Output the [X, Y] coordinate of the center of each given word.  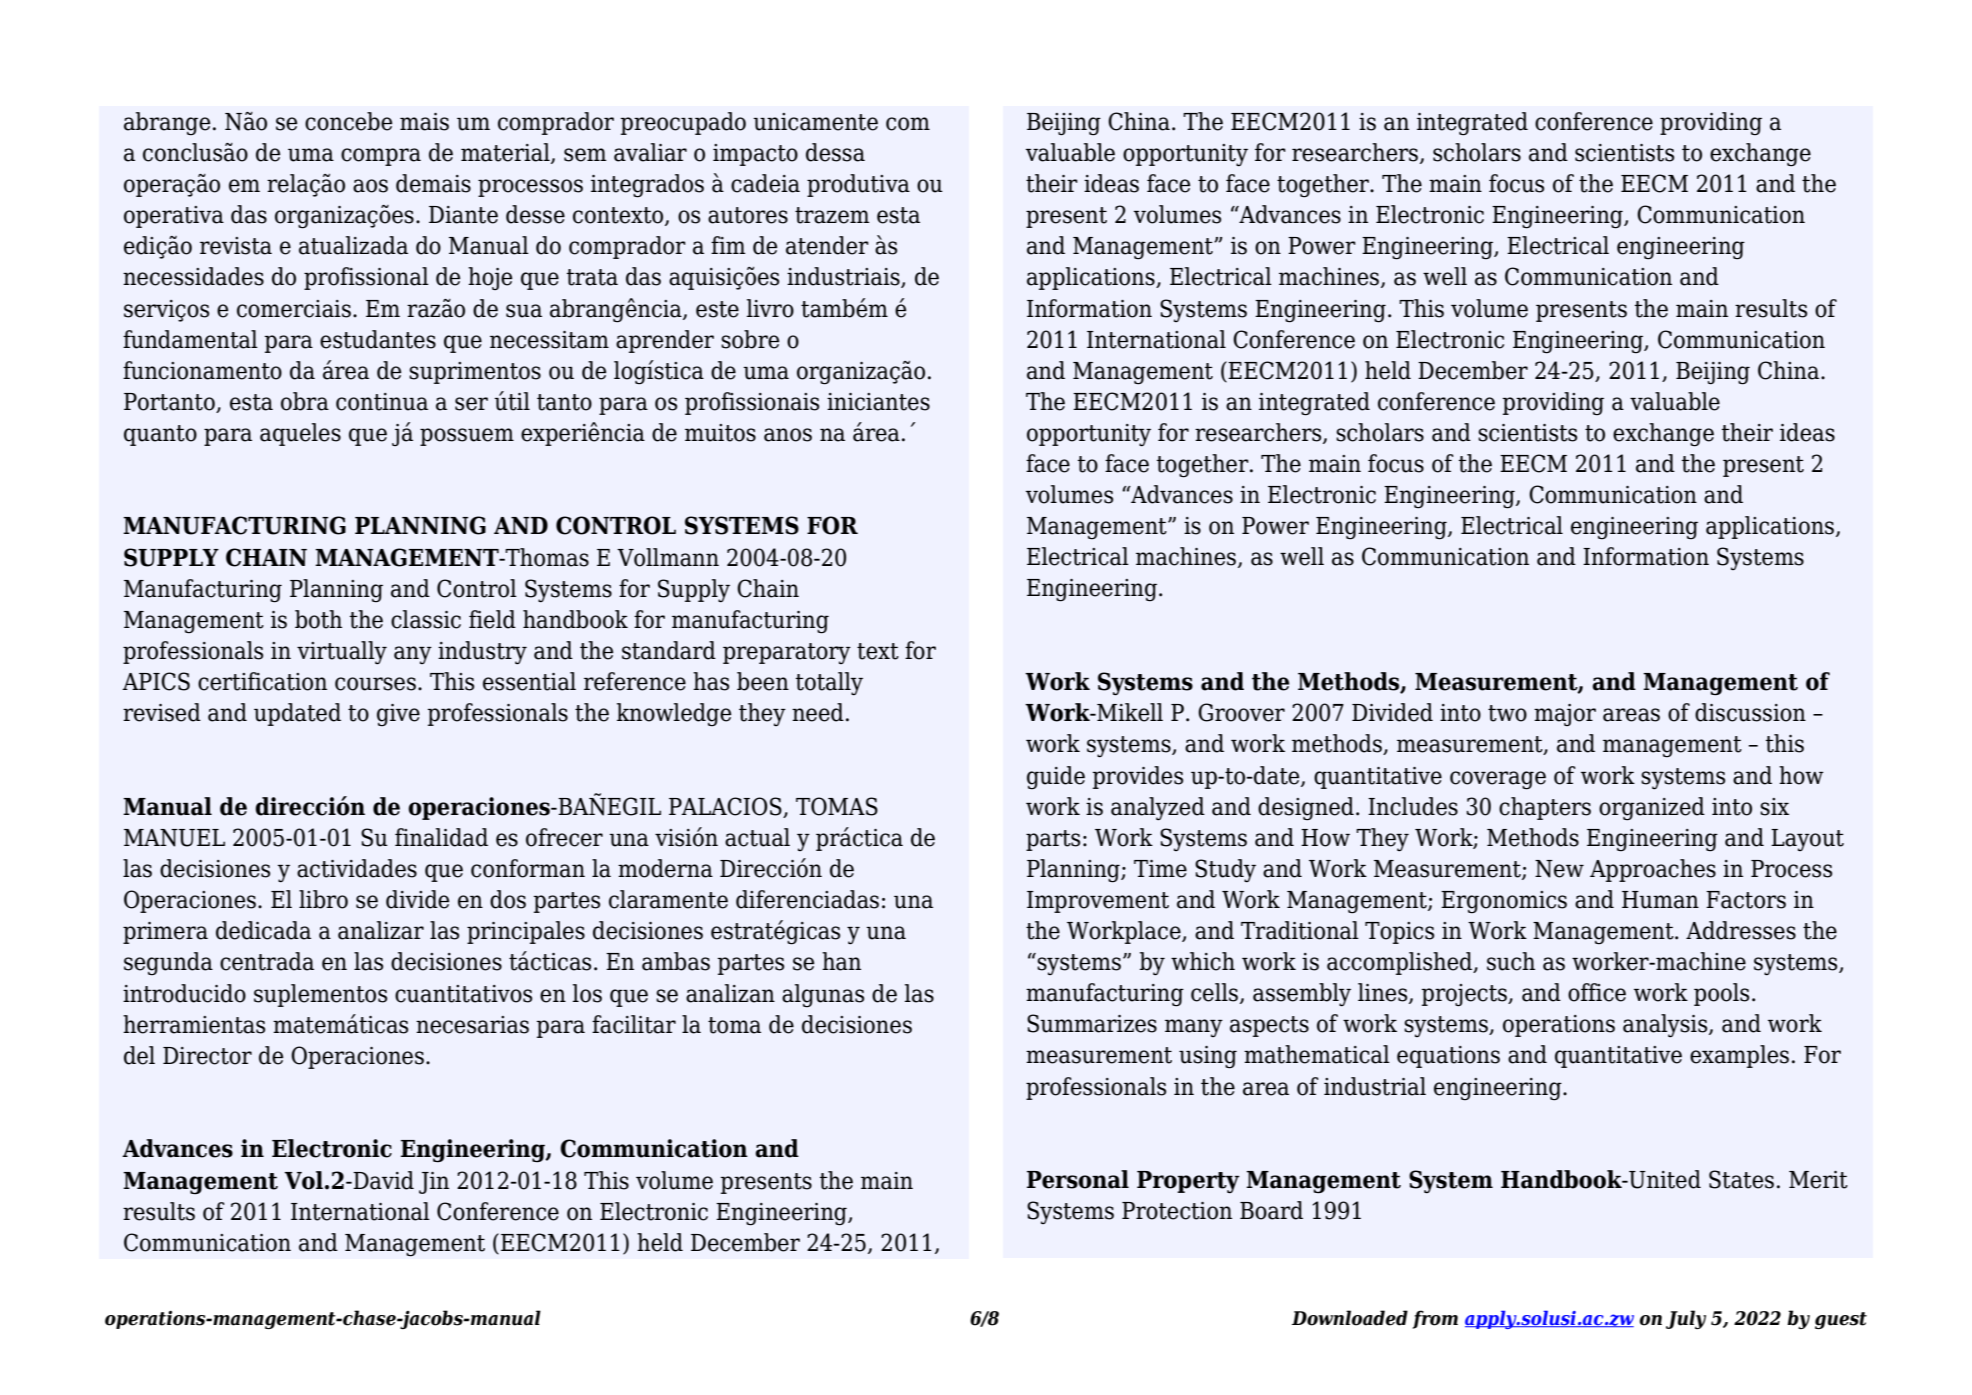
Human [1660, 900]
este [717, 309]
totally [829, 683]
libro [323, 899]
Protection [1177, 1211]
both [318, 619]
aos [370, 186]
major [1565, 715]
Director [207, 1056]
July [1686, 1319]
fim [728, 245]
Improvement [1098, 902]
